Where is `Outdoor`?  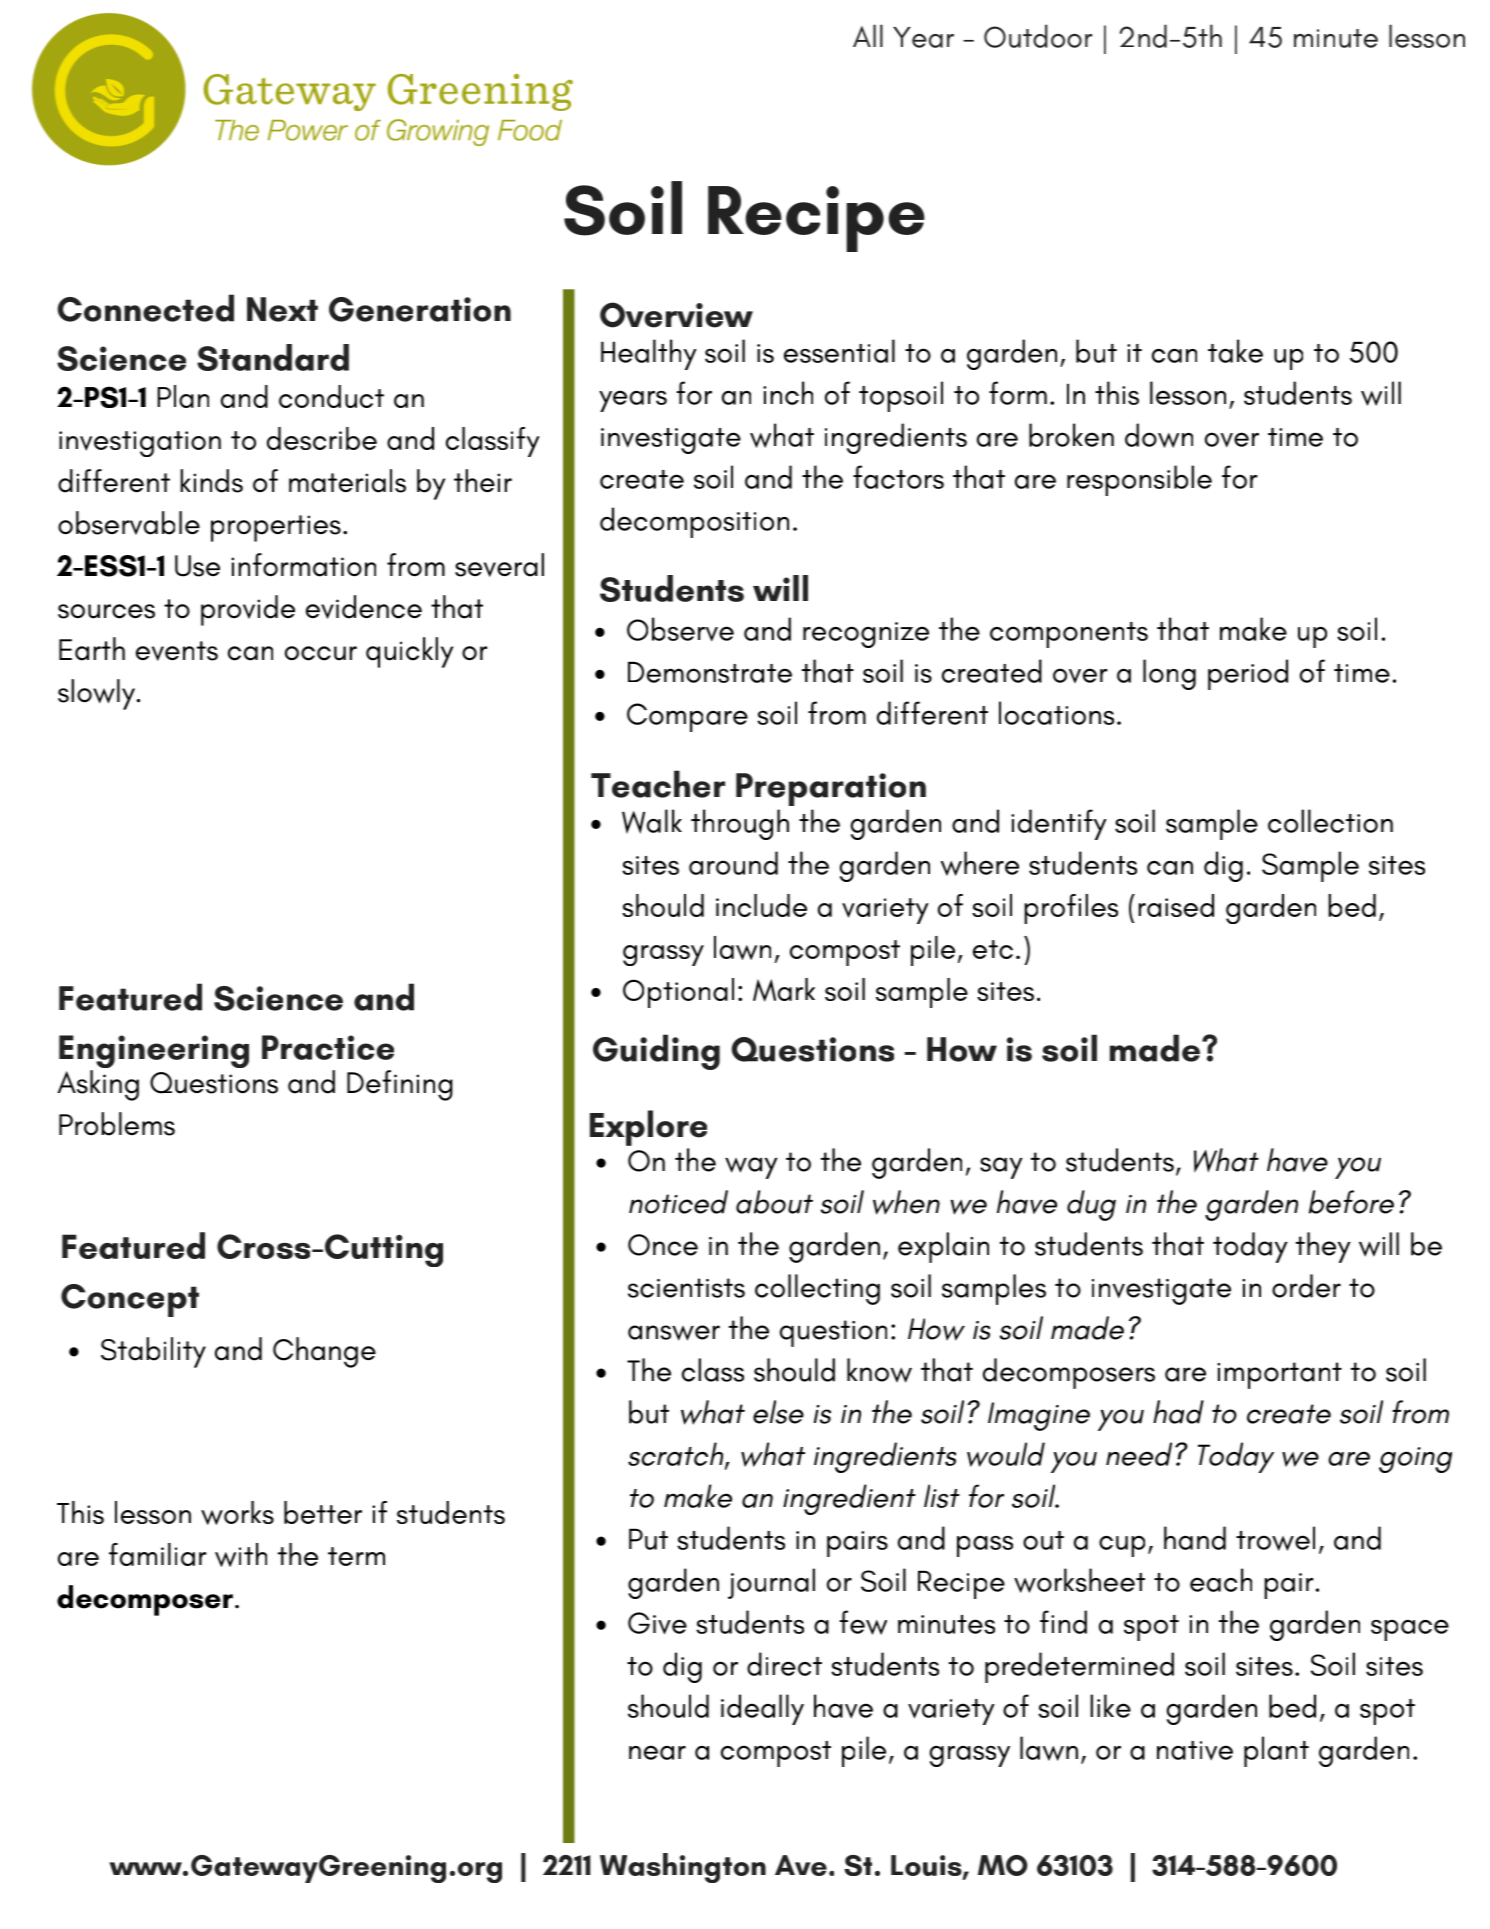
Outdoor is located at coordinates (1038, 36).
